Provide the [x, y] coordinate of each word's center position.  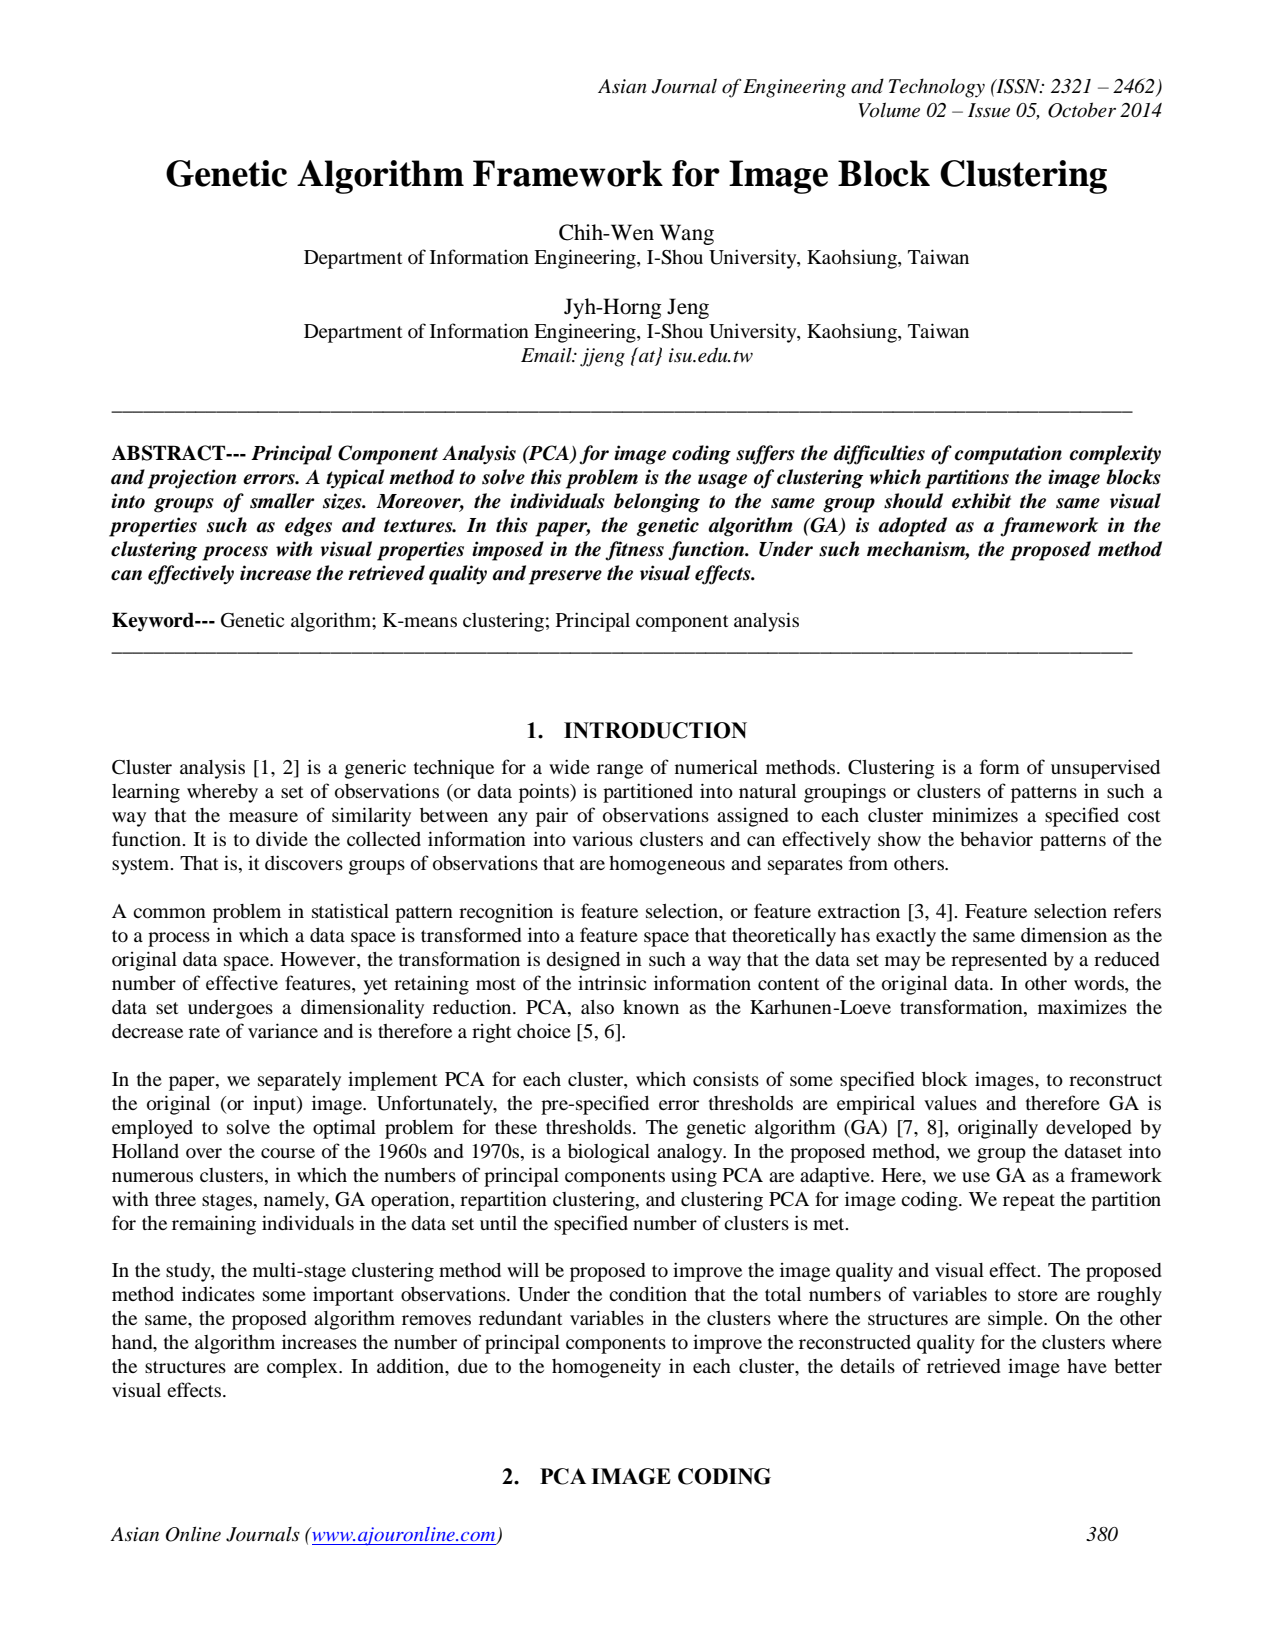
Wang [687, 234]
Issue [989, 110]
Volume [889, 110]
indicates [218, 1293]
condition [648, 1293]
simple [1016, 1320]
